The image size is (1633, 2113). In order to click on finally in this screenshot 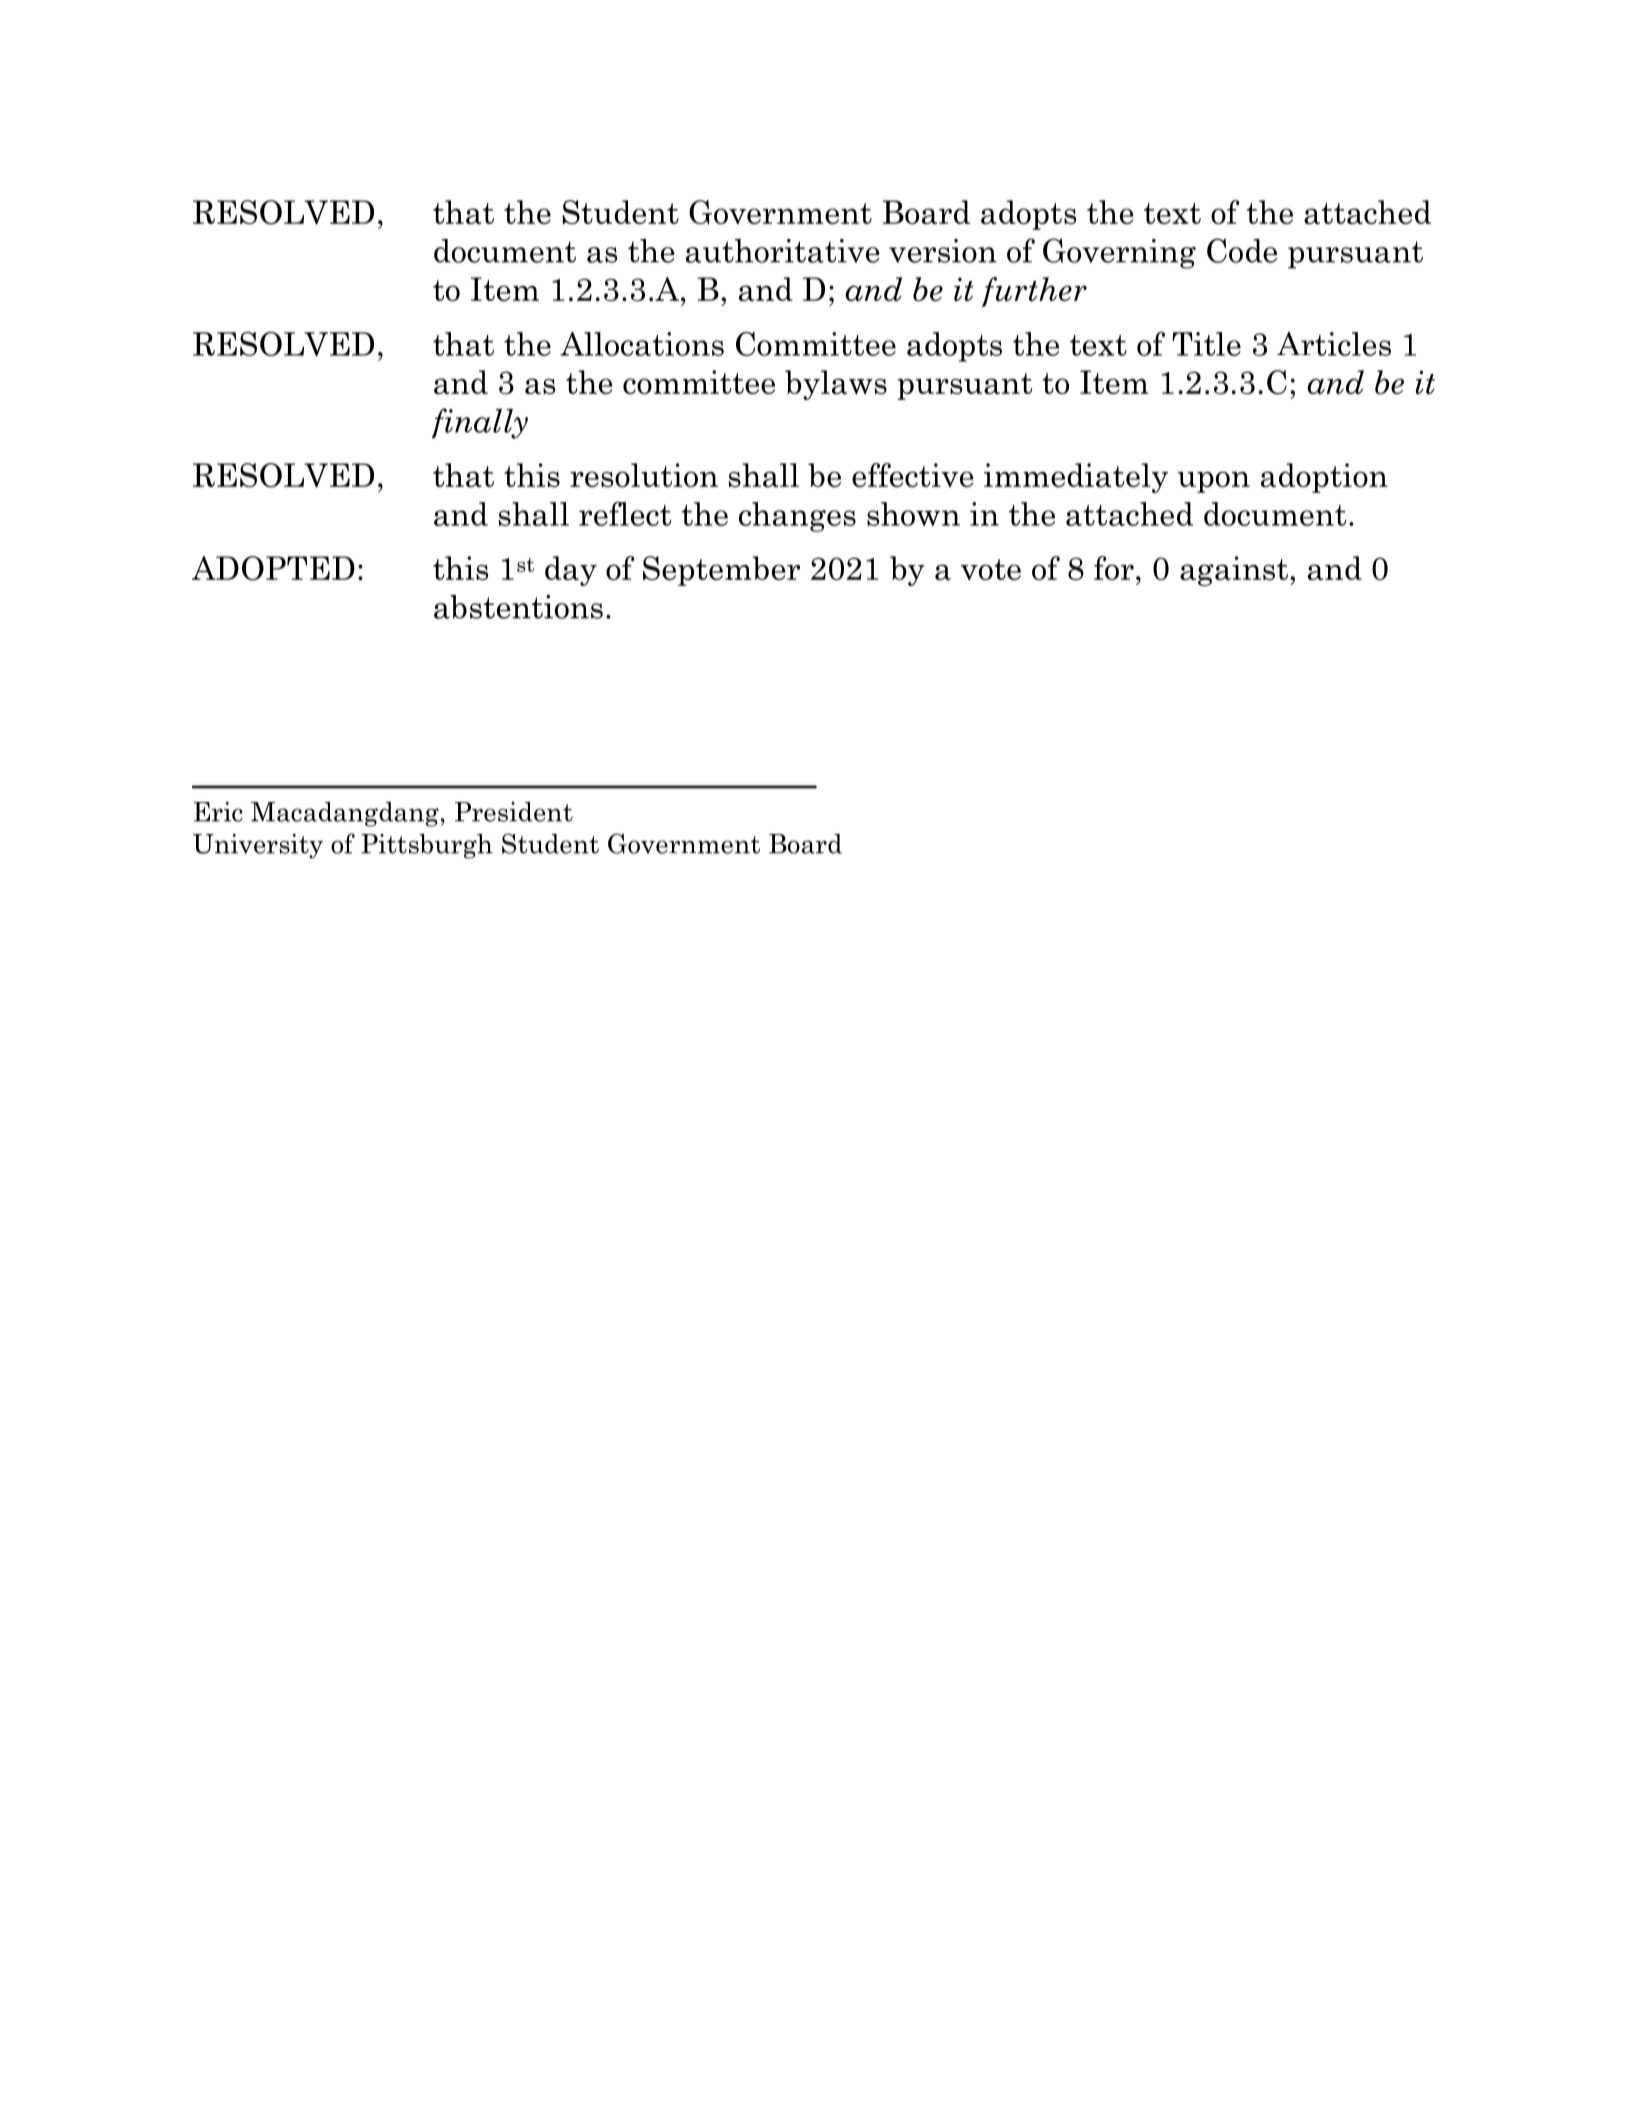, I will do `click(480, 423)`.
